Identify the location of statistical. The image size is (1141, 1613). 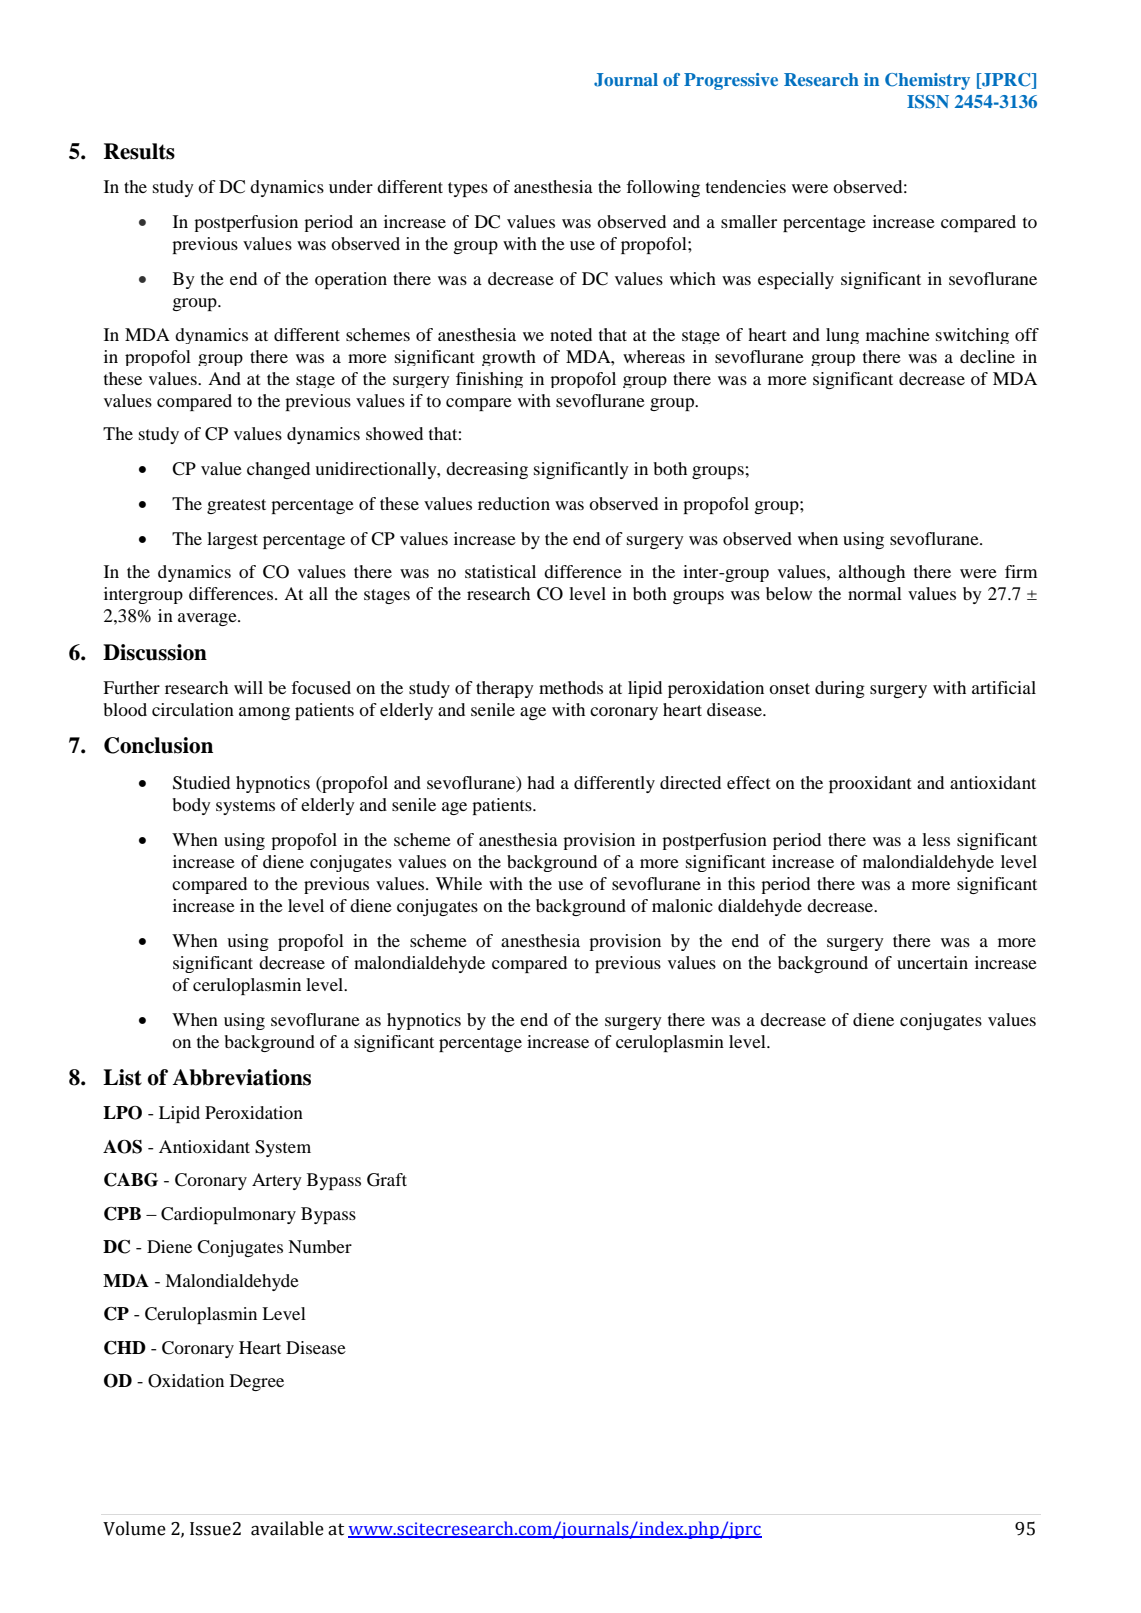
(500, 571).
